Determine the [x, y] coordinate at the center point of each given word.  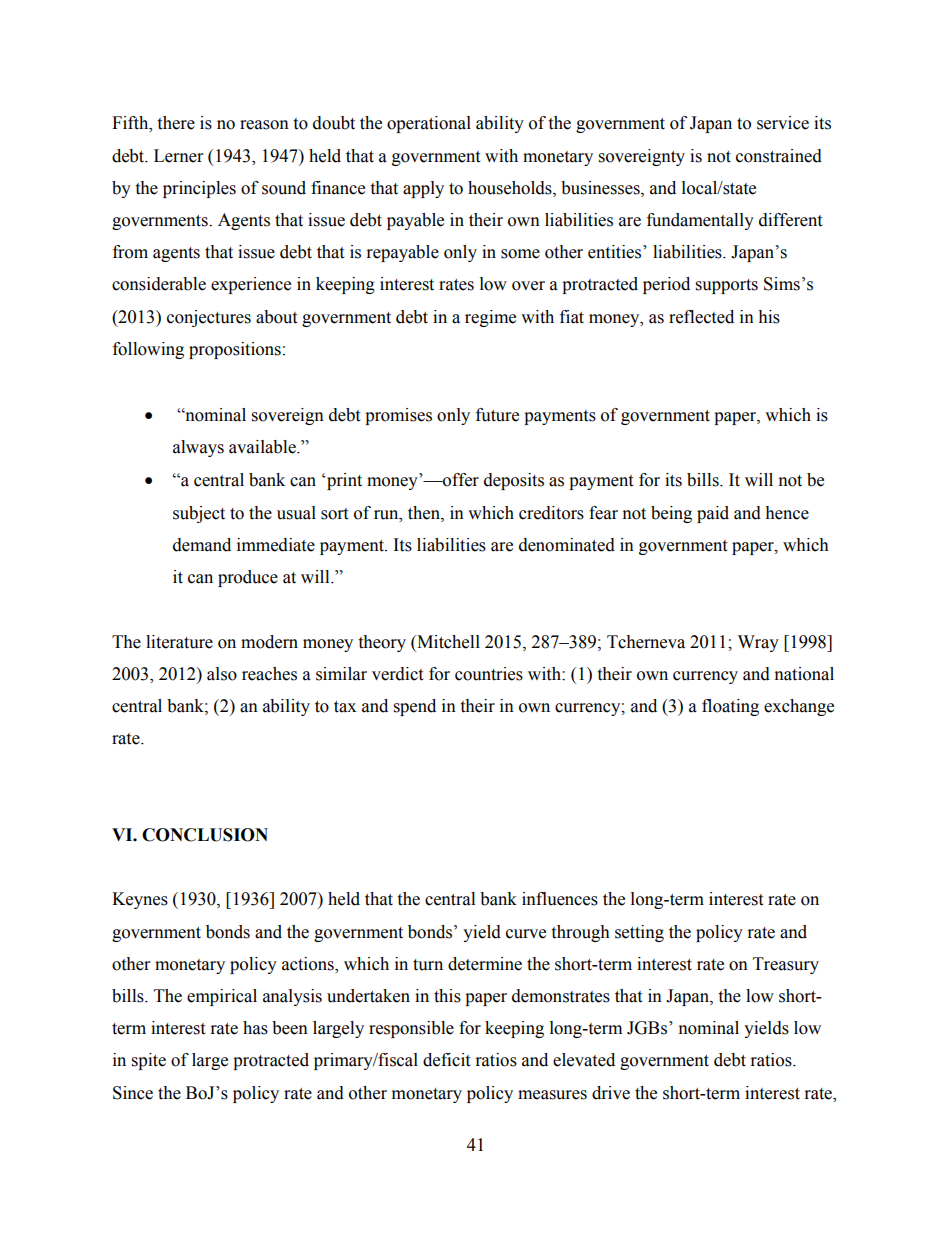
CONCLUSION [205, 835]
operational [429, 124]
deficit [446, 1060]
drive [611, 1093]
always [198, 448]
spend [415, 707]
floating [730, 707]
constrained [779, 156]
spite [149, 1061]
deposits [514, 481]
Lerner [178, 156]
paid [713, 514]
